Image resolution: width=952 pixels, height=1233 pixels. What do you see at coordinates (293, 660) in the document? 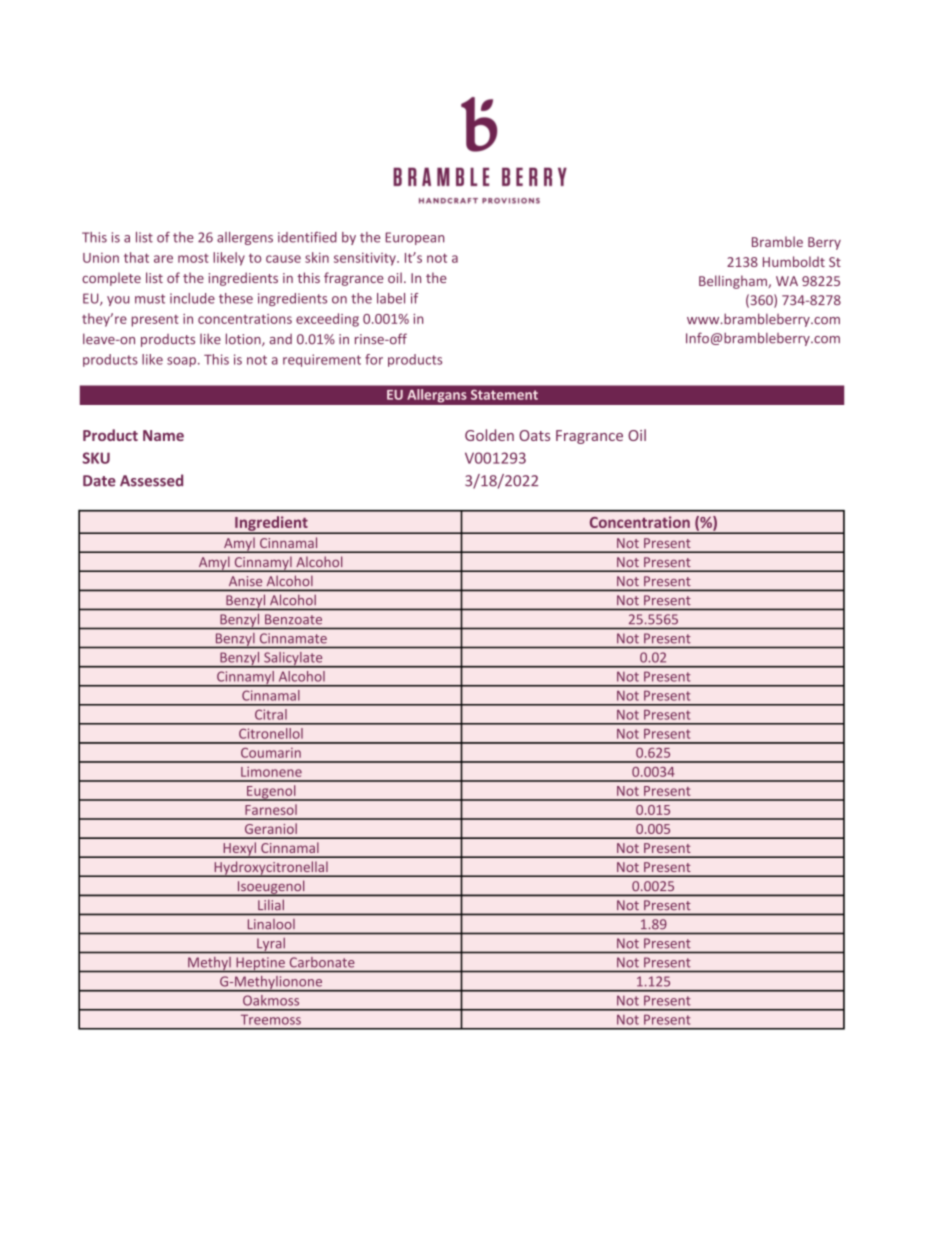
I see `Salicylate` at bounding box center [293, 660].
